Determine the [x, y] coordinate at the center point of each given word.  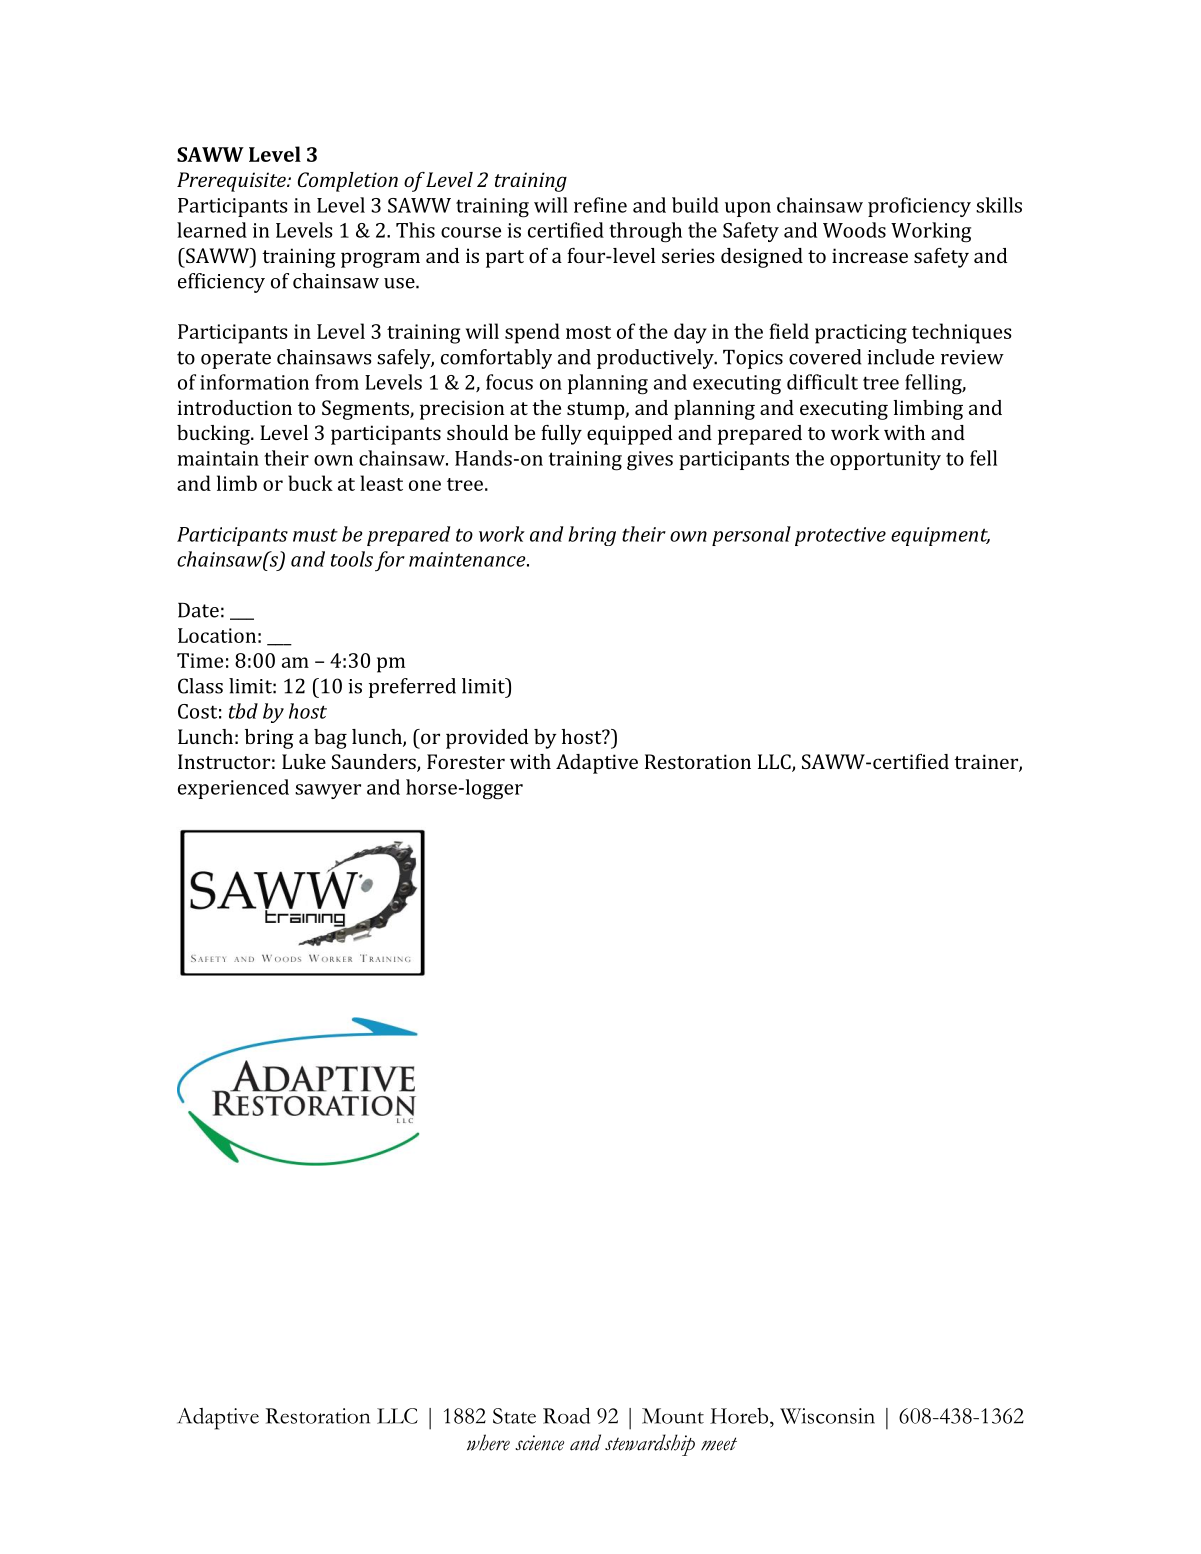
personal [751, 536]
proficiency [919, 207]
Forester [466, 761]
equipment [940, 536]
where [488, 1442]
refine [600, 205]
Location [217, 635]
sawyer [328, 791]
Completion [348, 182]
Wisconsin [827, 1416]
